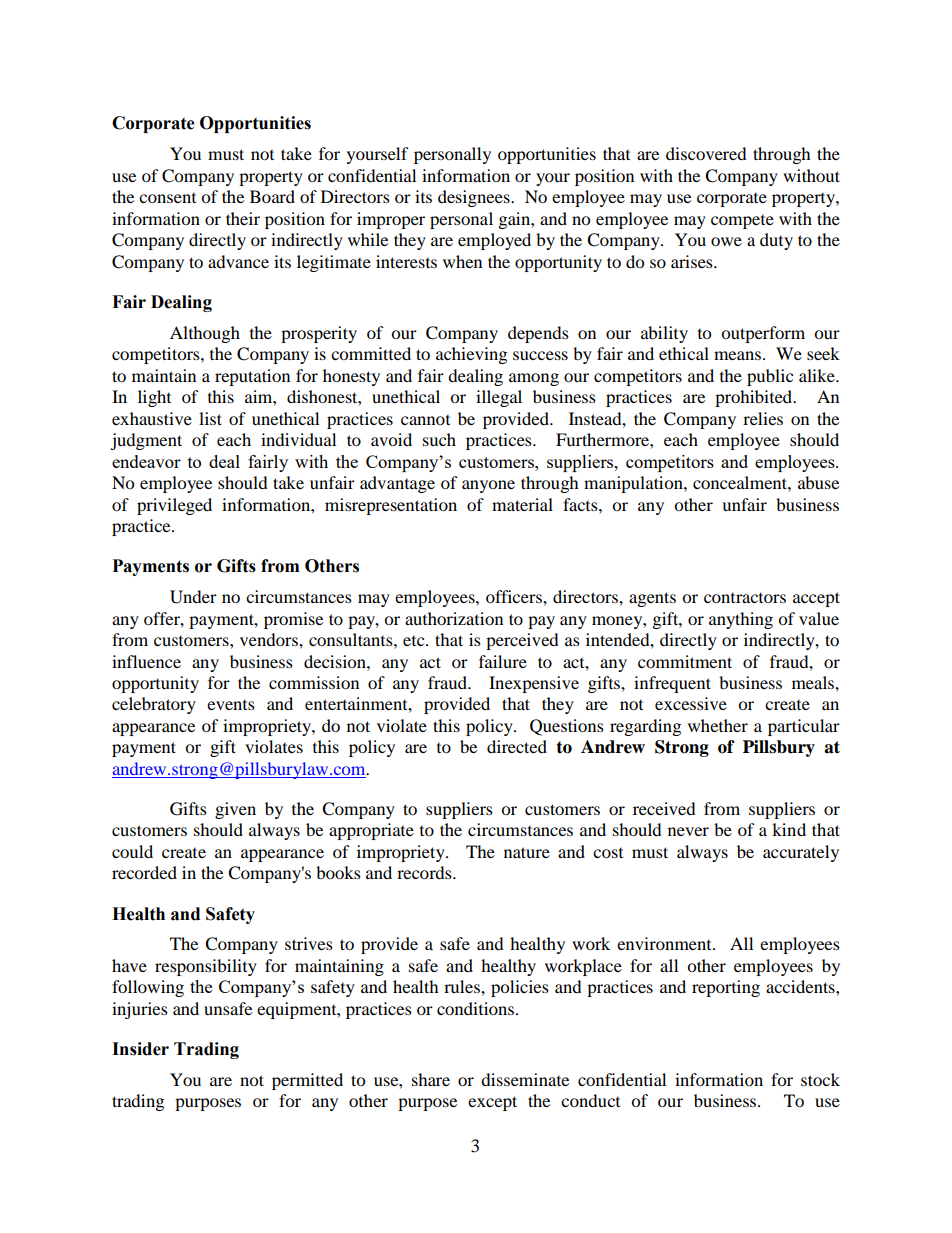 This image has width=952, height=1233. What do you see at coordinates (140, 1049) in the image?
I see `Insider` at bounding box center [140, 1049].
